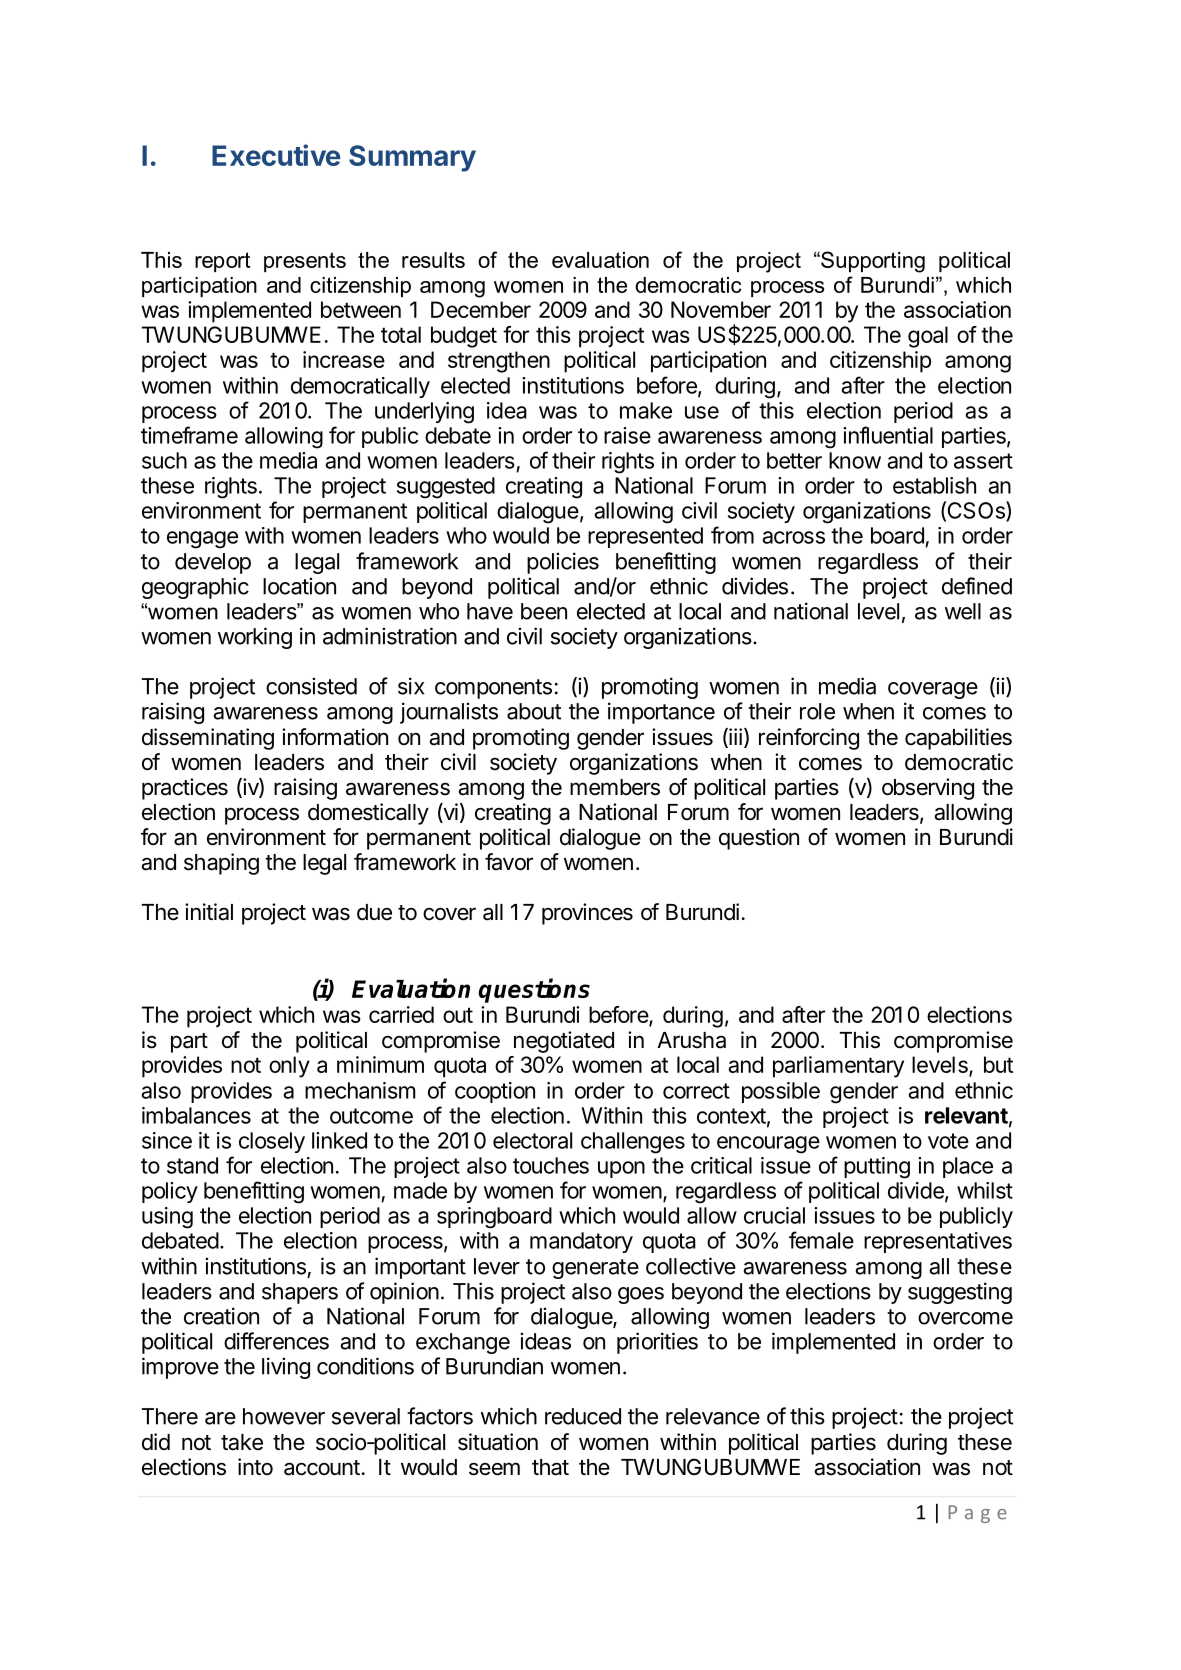 The width and height of the image is (1181, 1670). What do you see at coordinates (242, 1442) in the image?
I see `take` at bounding box center [242, 1442].
